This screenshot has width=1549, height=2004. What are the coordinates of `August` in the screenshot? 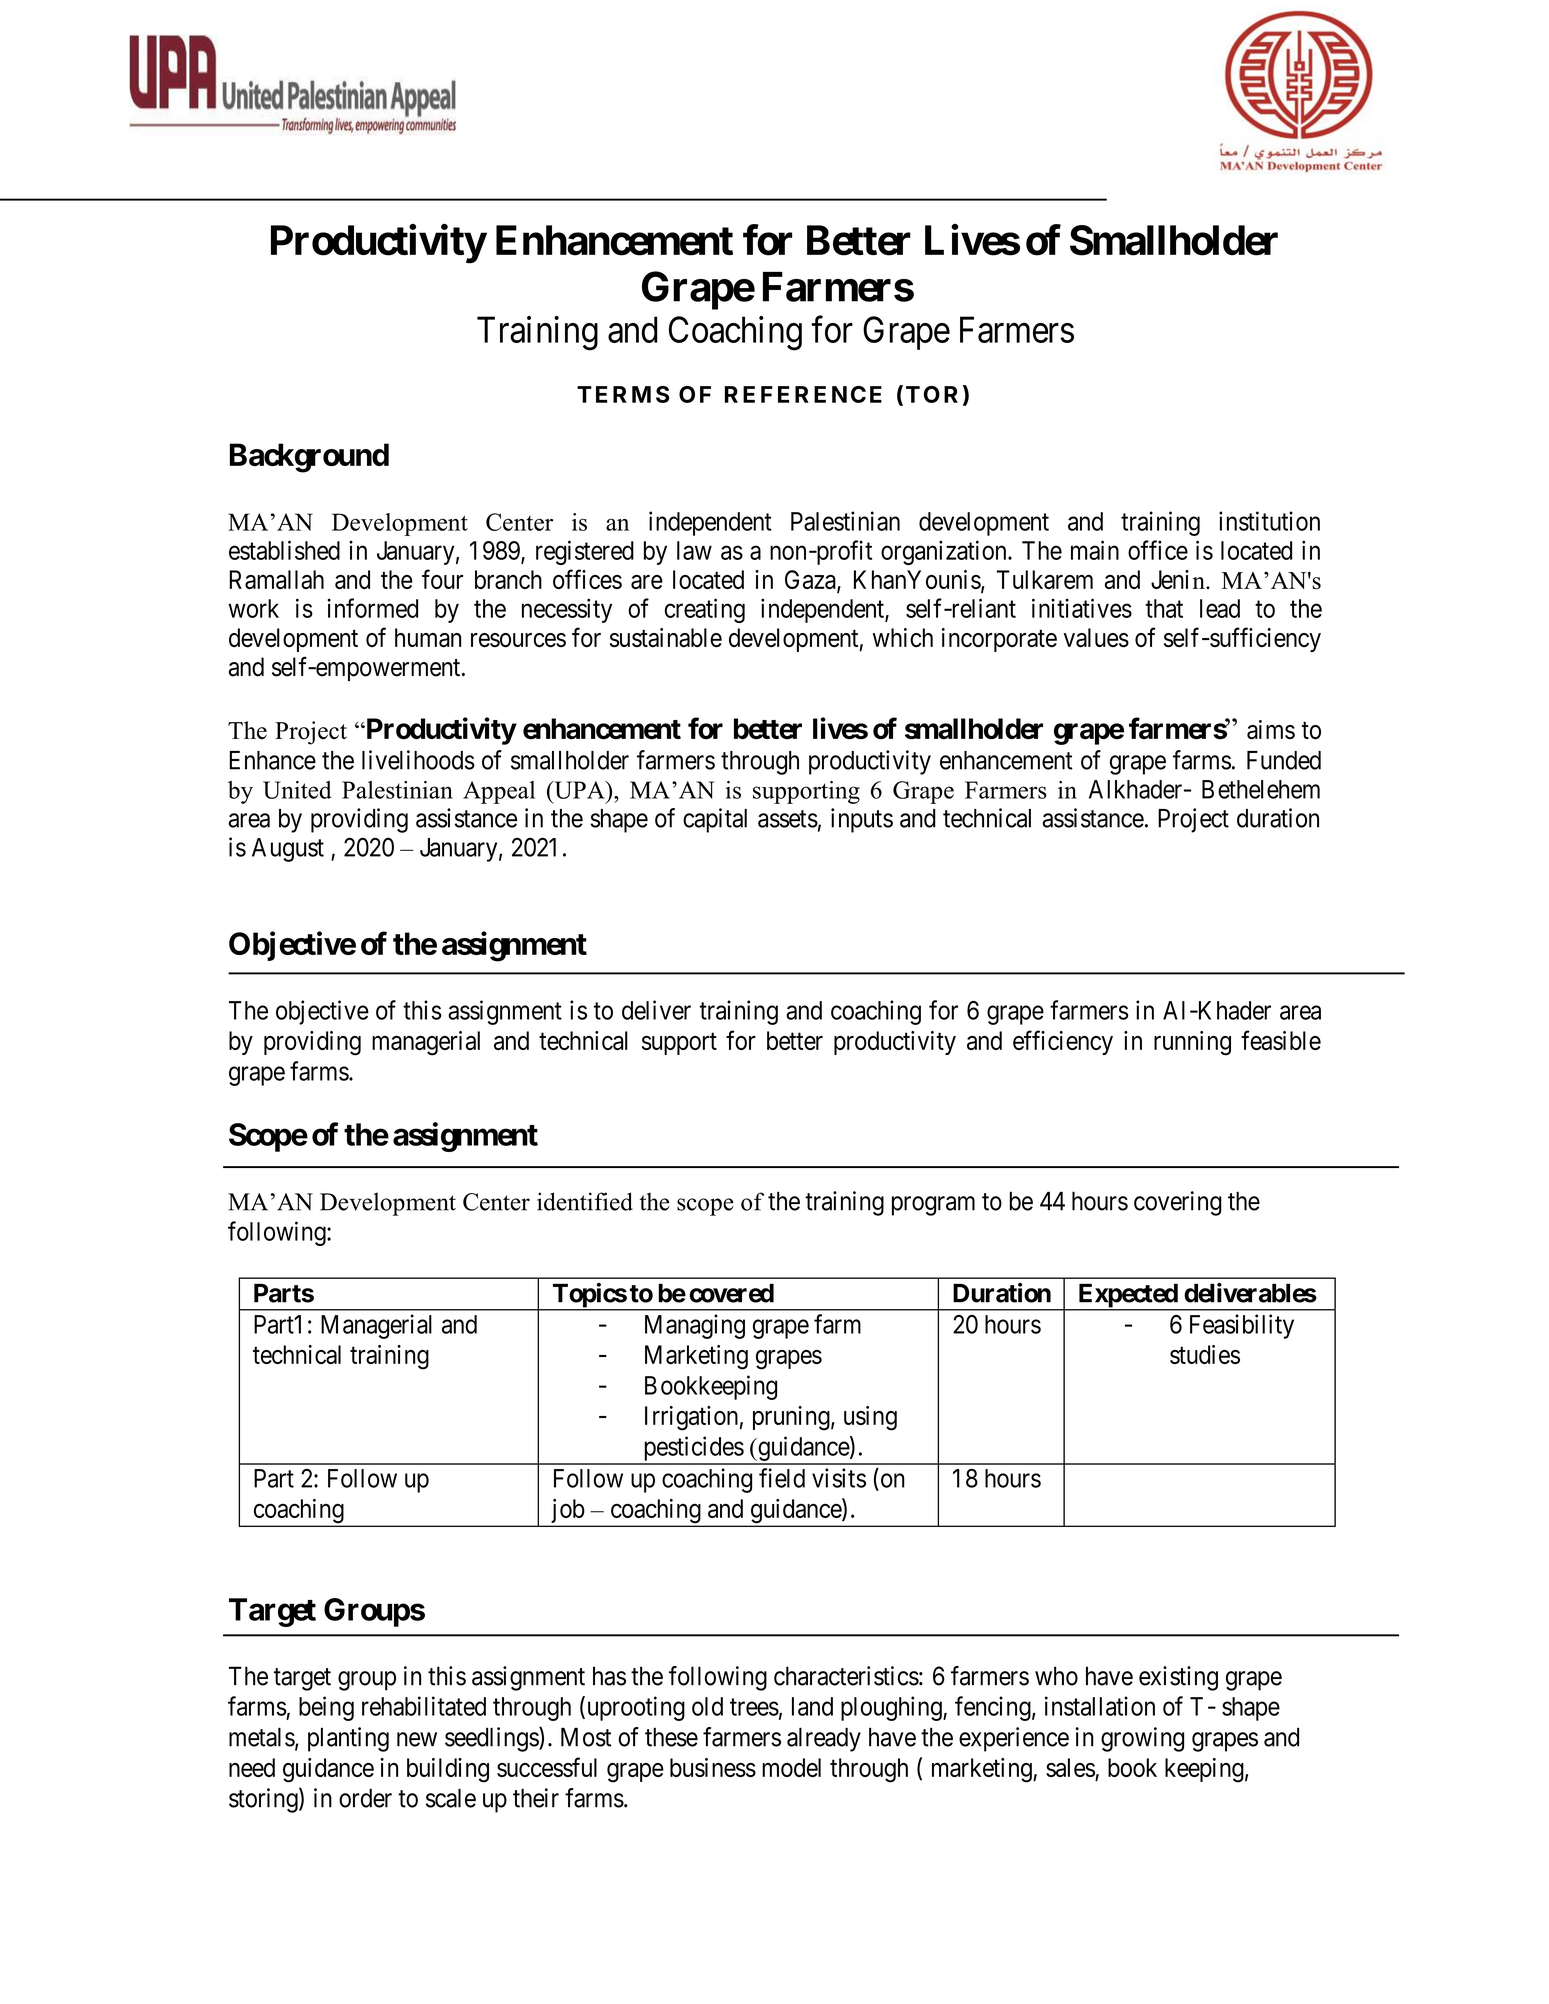 It's located at (288, 850).
